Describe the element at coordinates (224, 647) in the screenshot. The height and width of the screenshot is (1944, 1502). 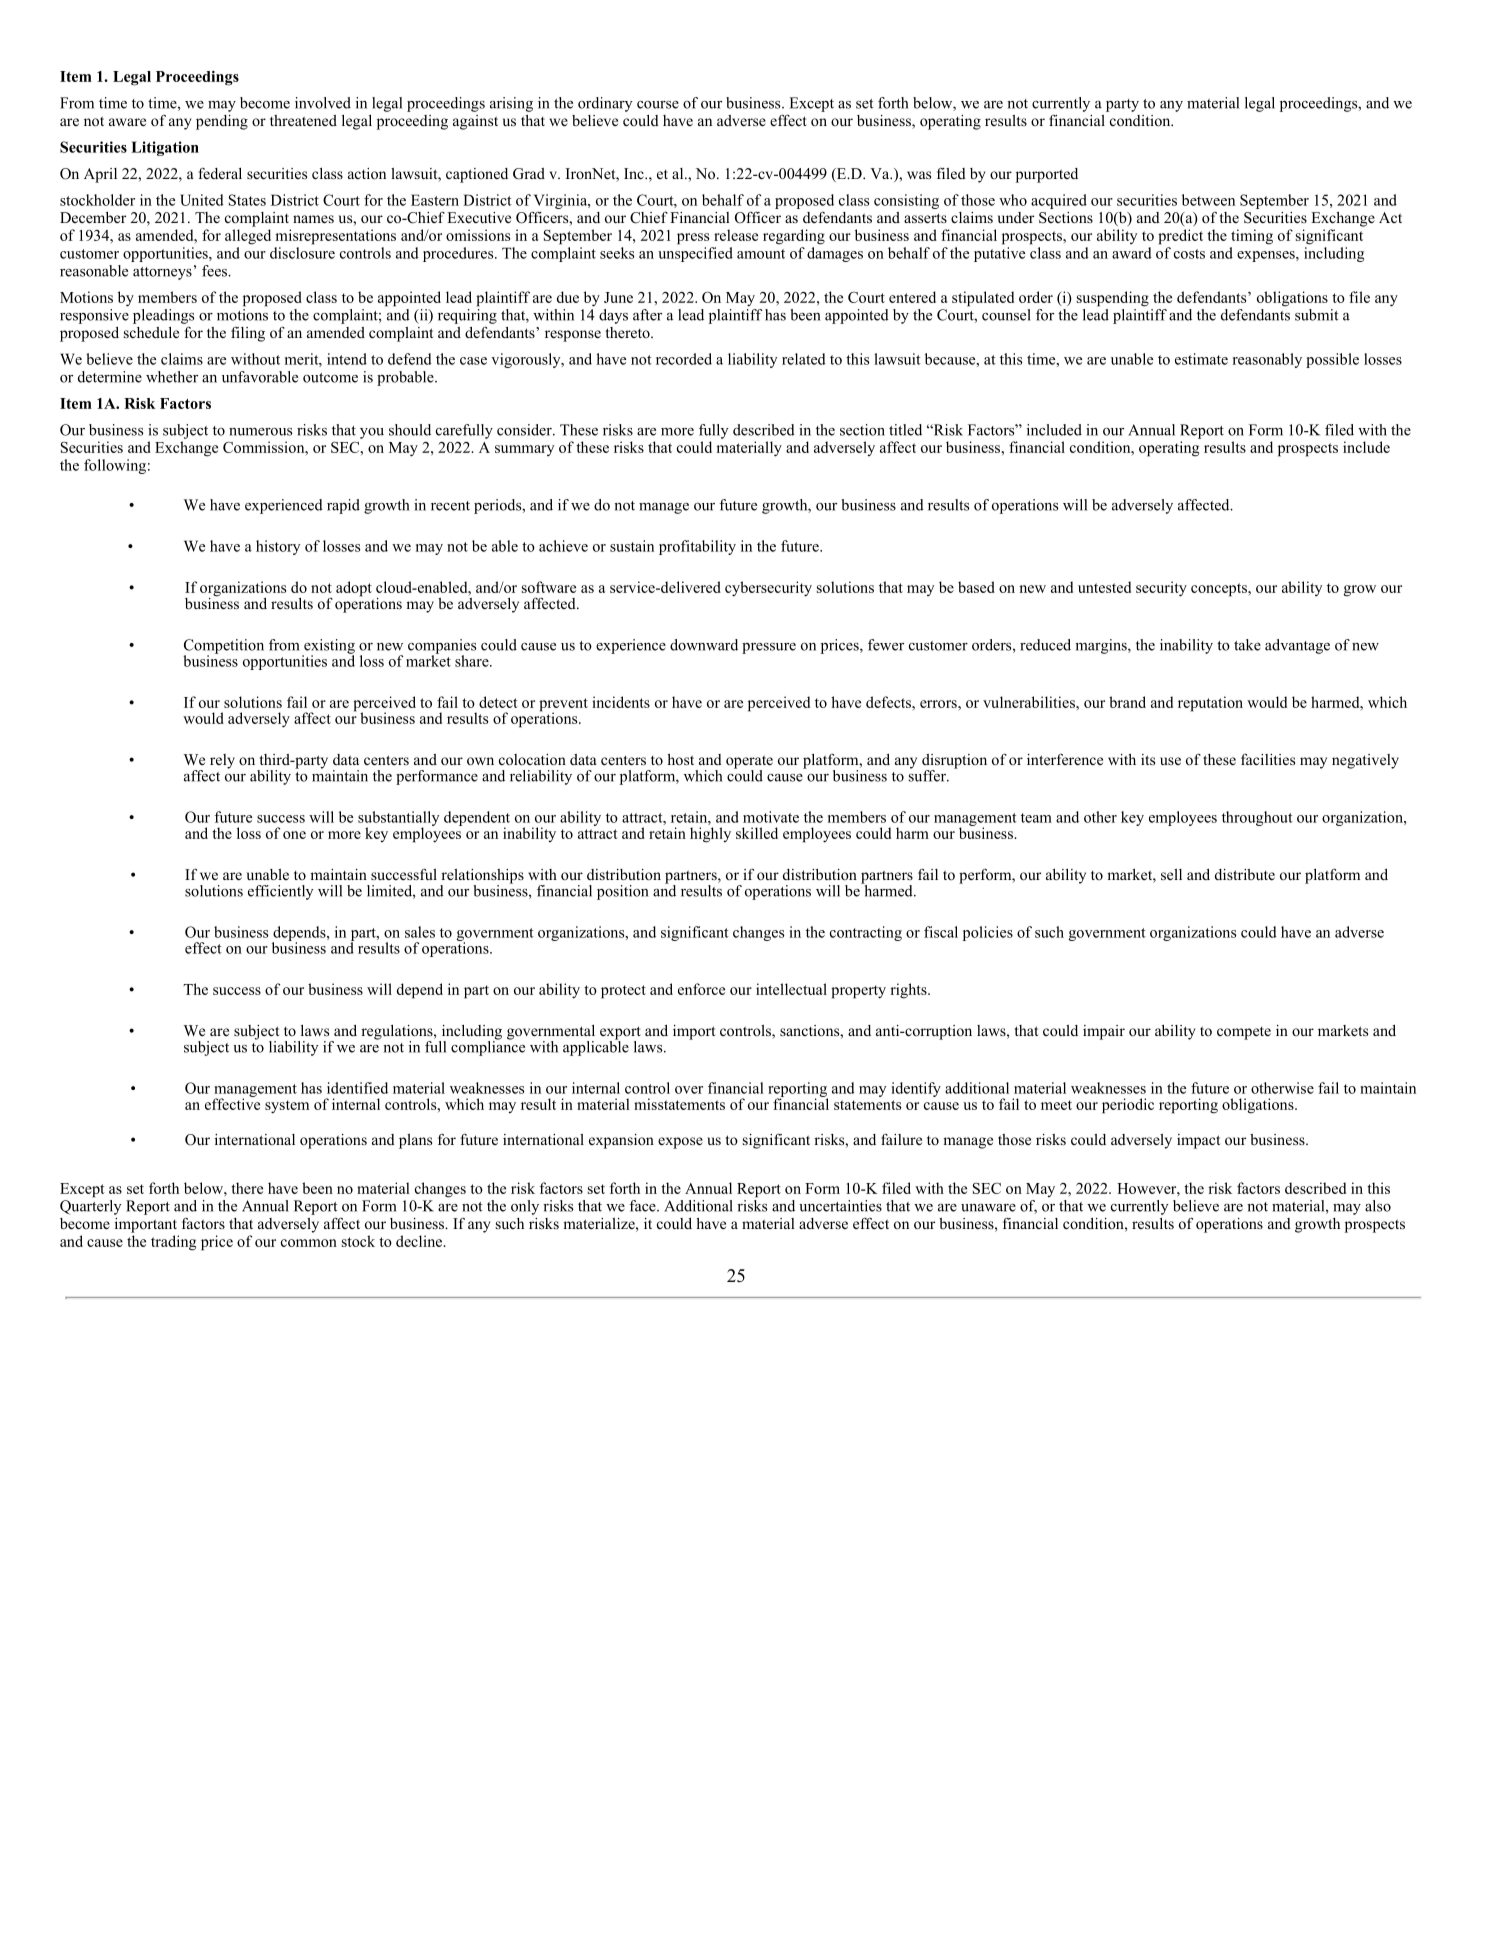
I see `Competition` at that location.
